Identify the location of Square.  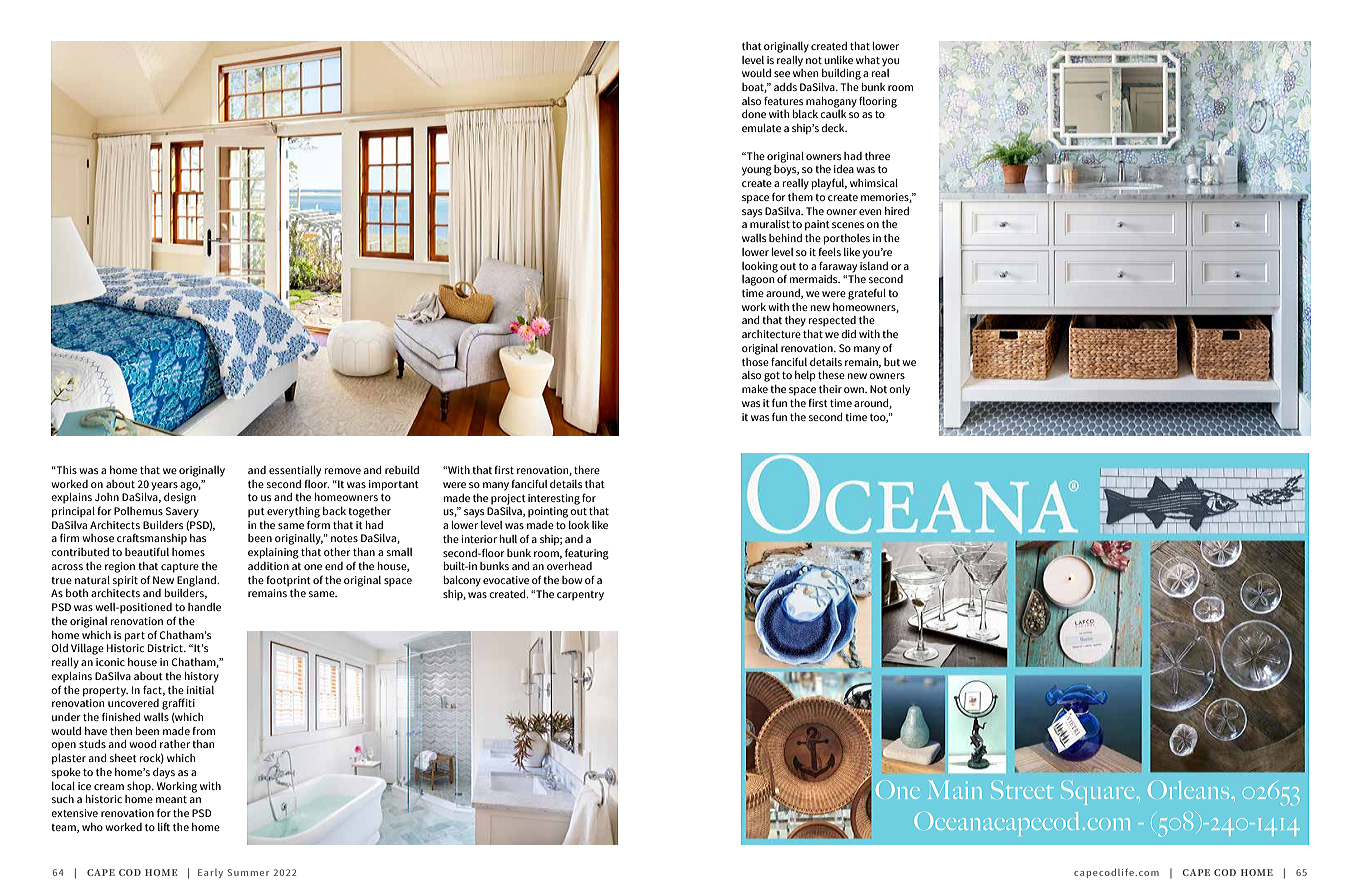
(1097, 793).
